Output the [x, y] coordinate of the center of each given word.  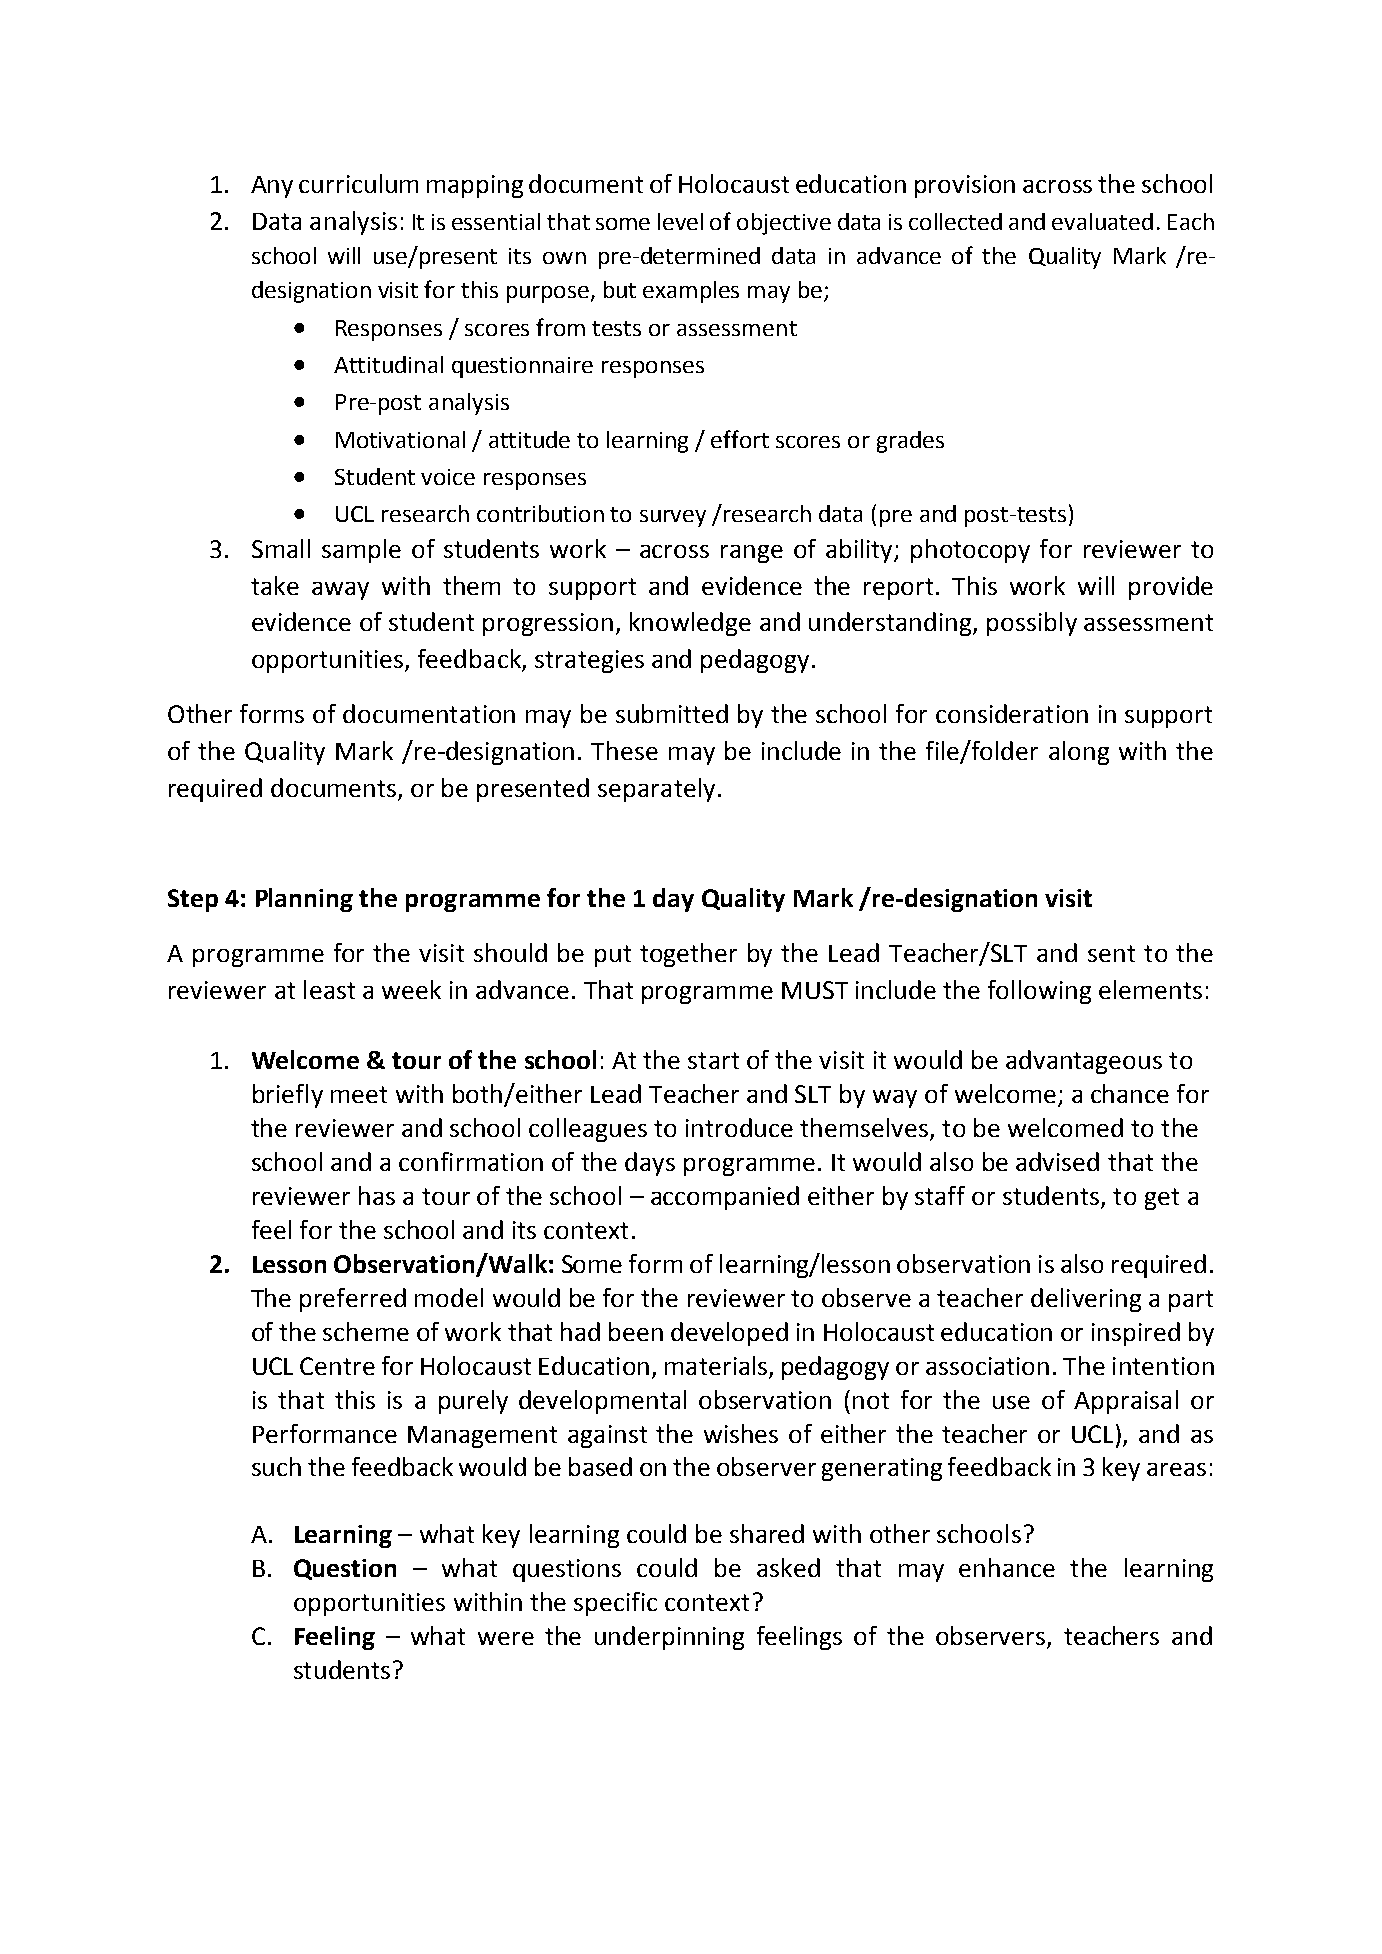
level [680, 221]
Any [272, 187]
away [340, 591]
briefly [288, 1096]
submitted [672, 713]
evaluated [1102, 221]
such [276, 1466]
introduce [739, 1127]
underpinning [669, 1638]
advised [1057, 1161]
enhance [1007, 1567]
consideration [1012, 713]
